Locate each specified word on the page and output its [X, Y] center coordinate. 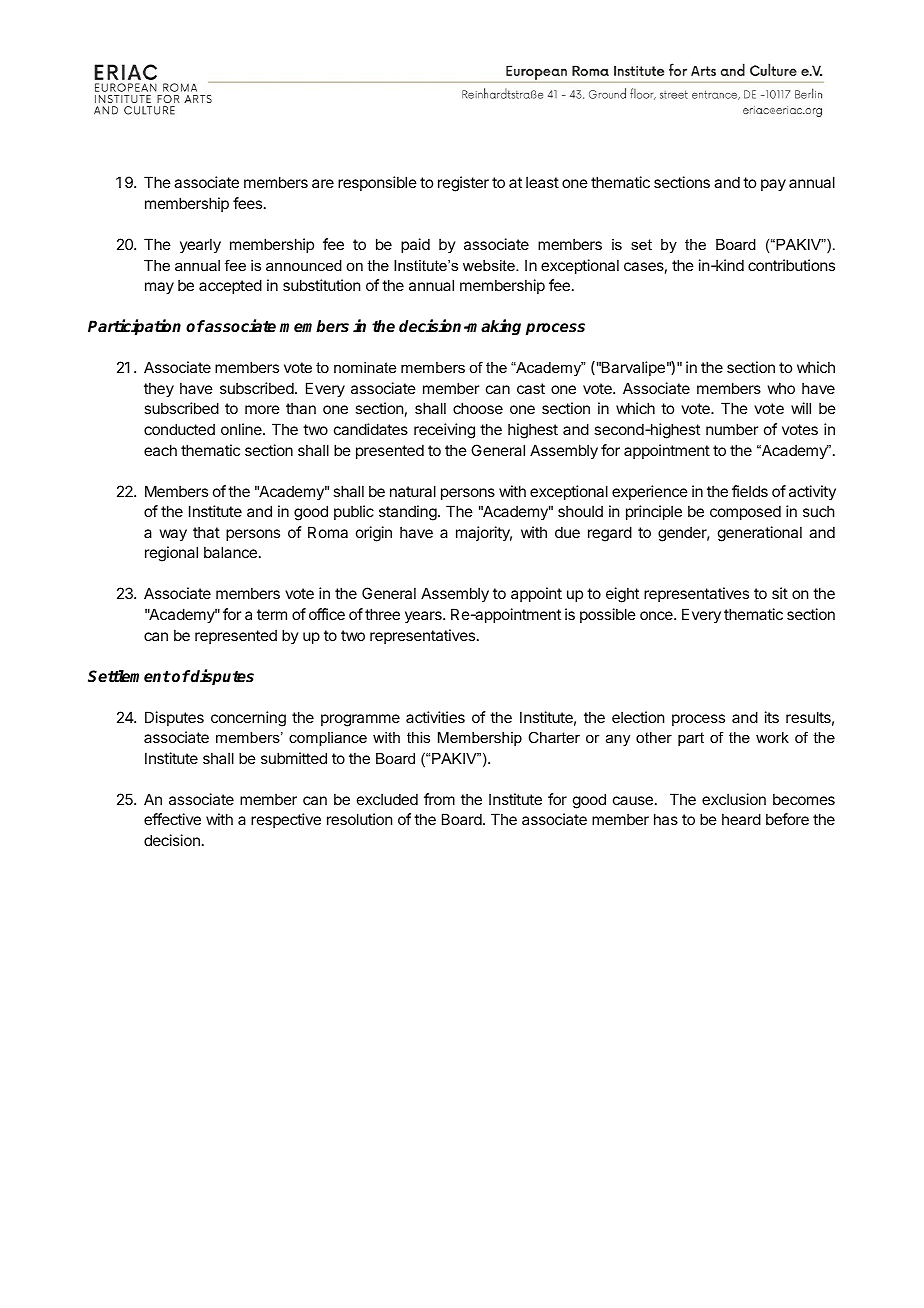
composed [745, 512]
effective [172, 819]
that [206, 532]
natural [413, 491]
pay [773, 185]
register [463, 184]
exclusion [734, 799]
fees [249, 203]
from [439, 799]
